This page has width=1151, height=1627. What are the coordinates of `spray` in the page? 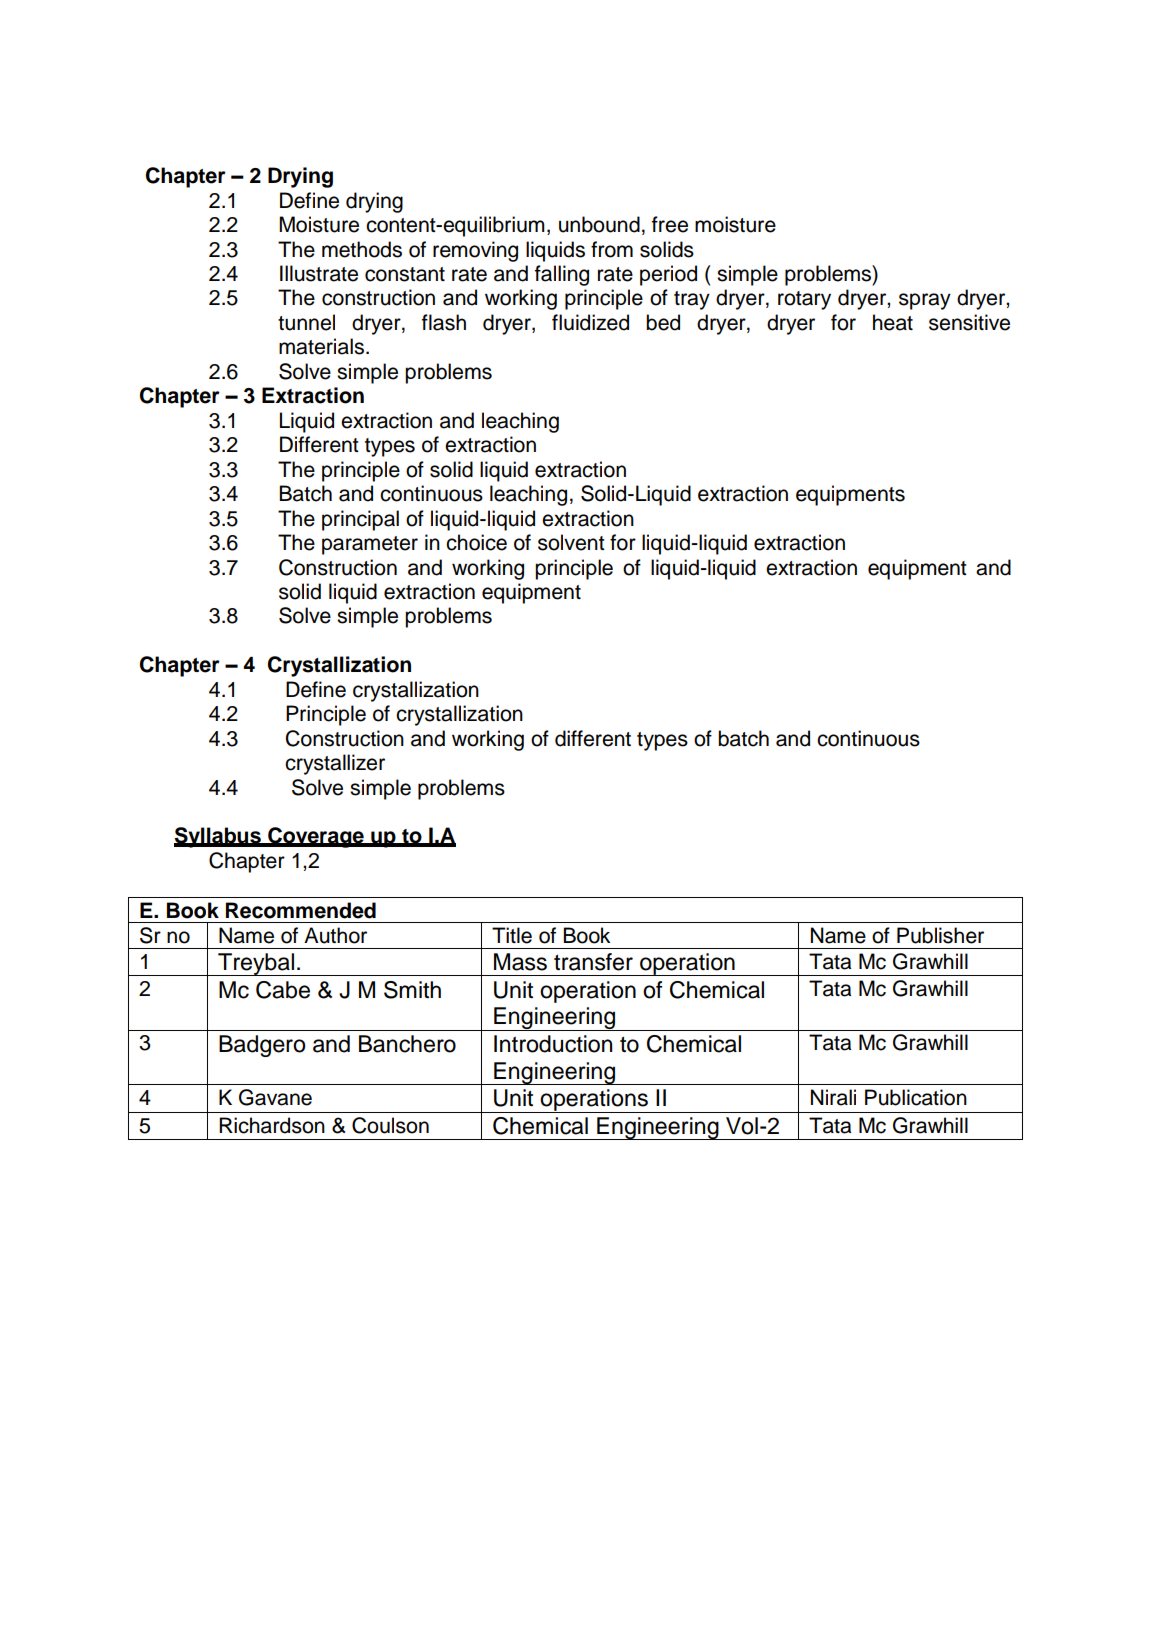 It's located at (925, 301).
